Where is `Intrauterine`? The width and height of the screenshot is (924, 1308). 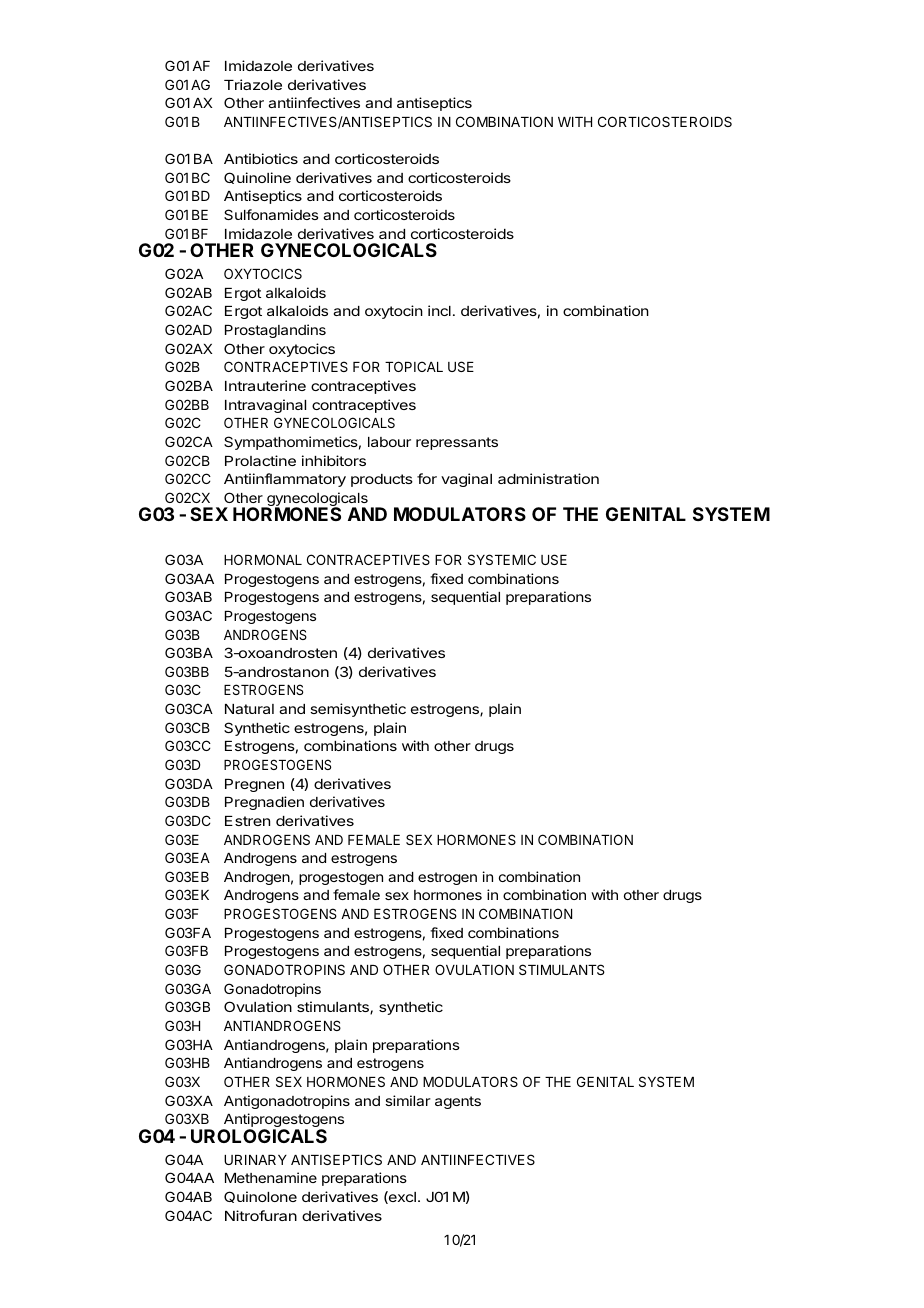
Intrauterine is located at coordinates (265, 385).
